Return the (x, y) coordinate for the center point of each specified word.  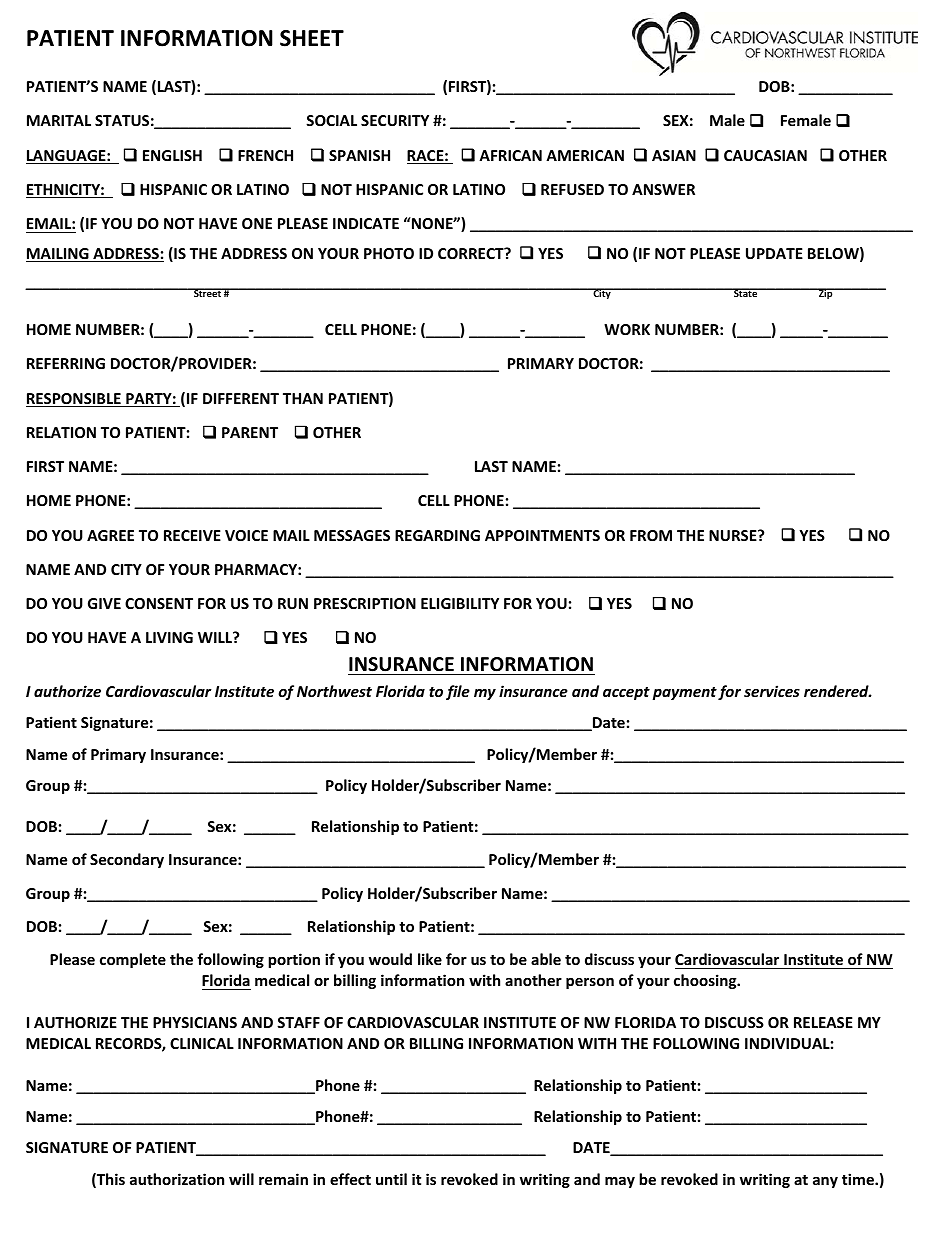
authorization (177, 1179)
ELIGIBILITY (460, 603)
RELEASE (823, 1022)
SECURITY (395, 120)
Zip (826, 293)
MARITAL (59, 120)
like (430, 959)
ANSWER (663, 189)
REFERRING (66, 363)
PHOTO (389, 253)
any (825, 1182)
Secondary (127, 860)
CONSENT (159, 603)
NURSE (734, 535)
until (391, 1179)
